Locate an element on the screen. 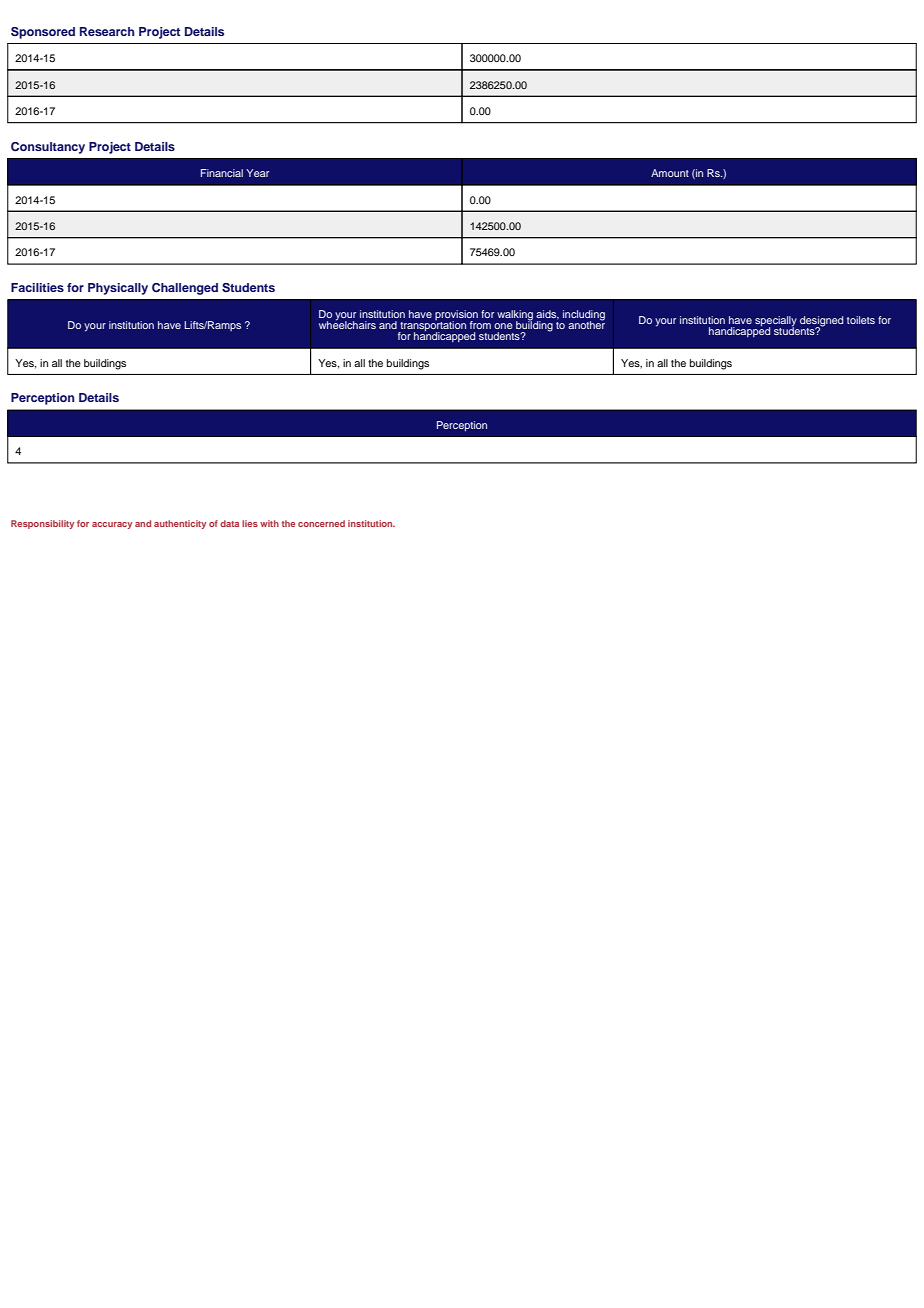 The image size is (924, 1308). with is located at coordinates (269, 523).
